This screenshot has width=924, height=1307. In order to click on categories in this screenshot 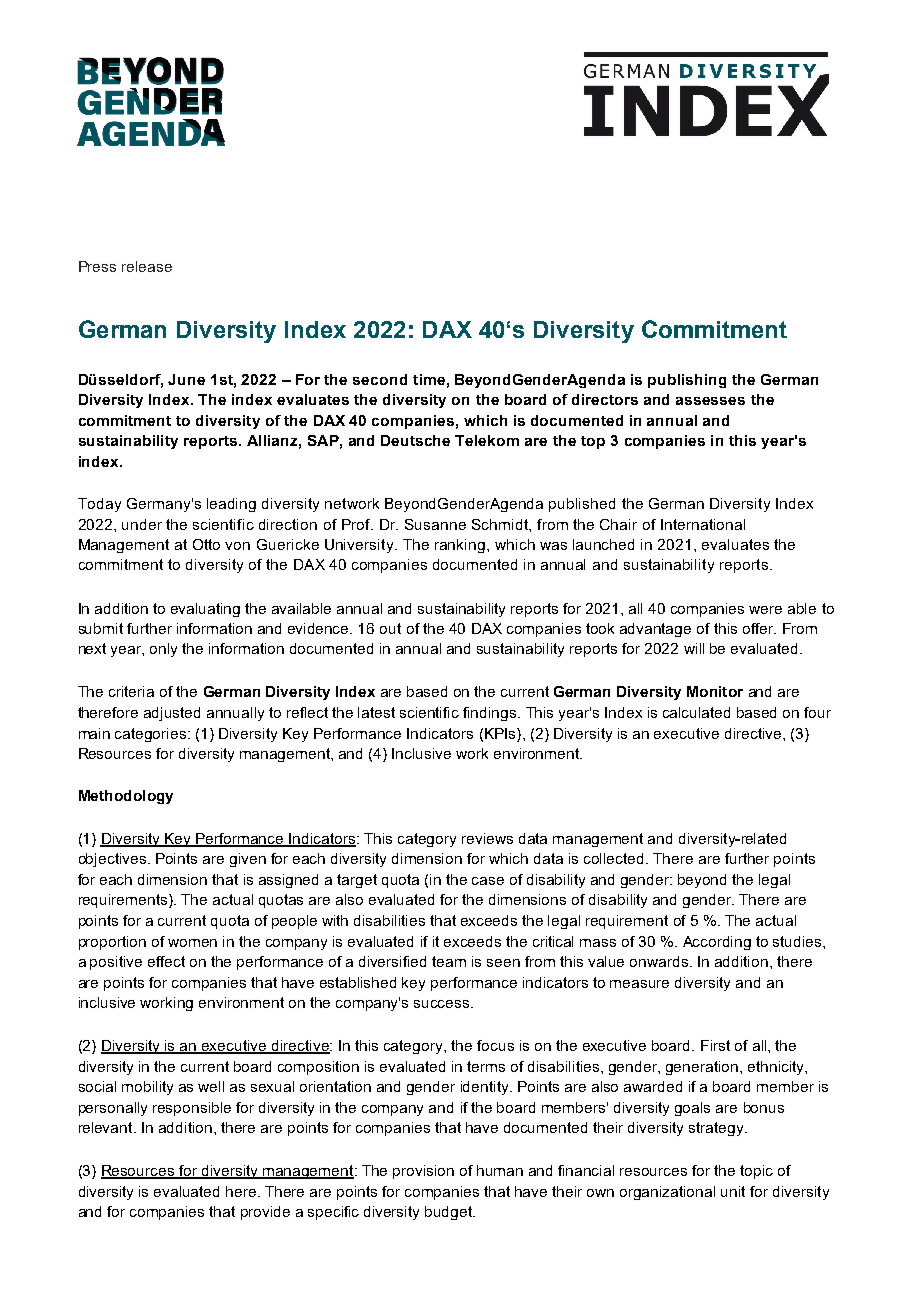, I will do `click(152, 735)`.
